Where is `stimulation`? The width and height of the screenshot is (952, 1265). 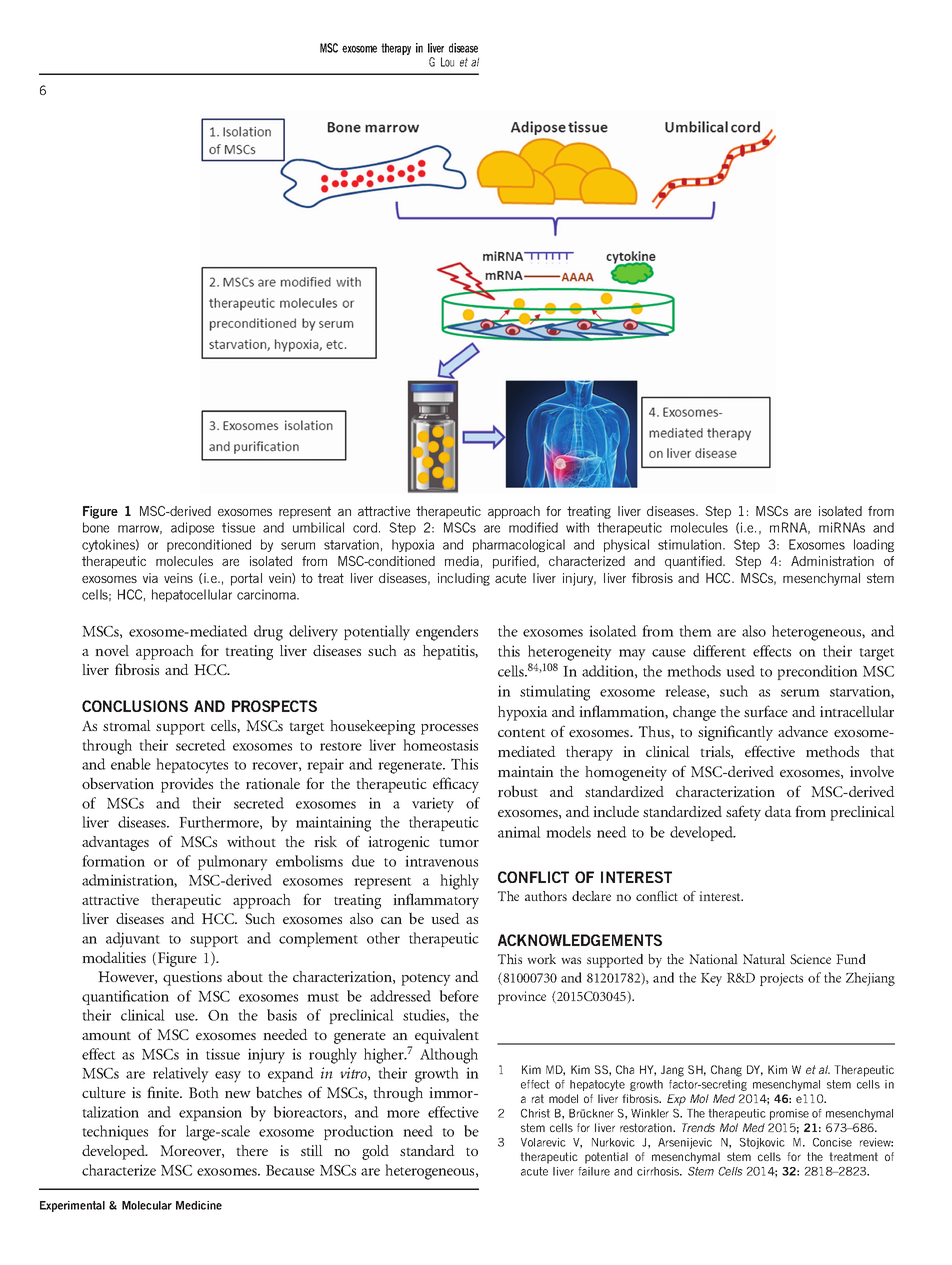 stimulation is located at coordinates (689, 544).
